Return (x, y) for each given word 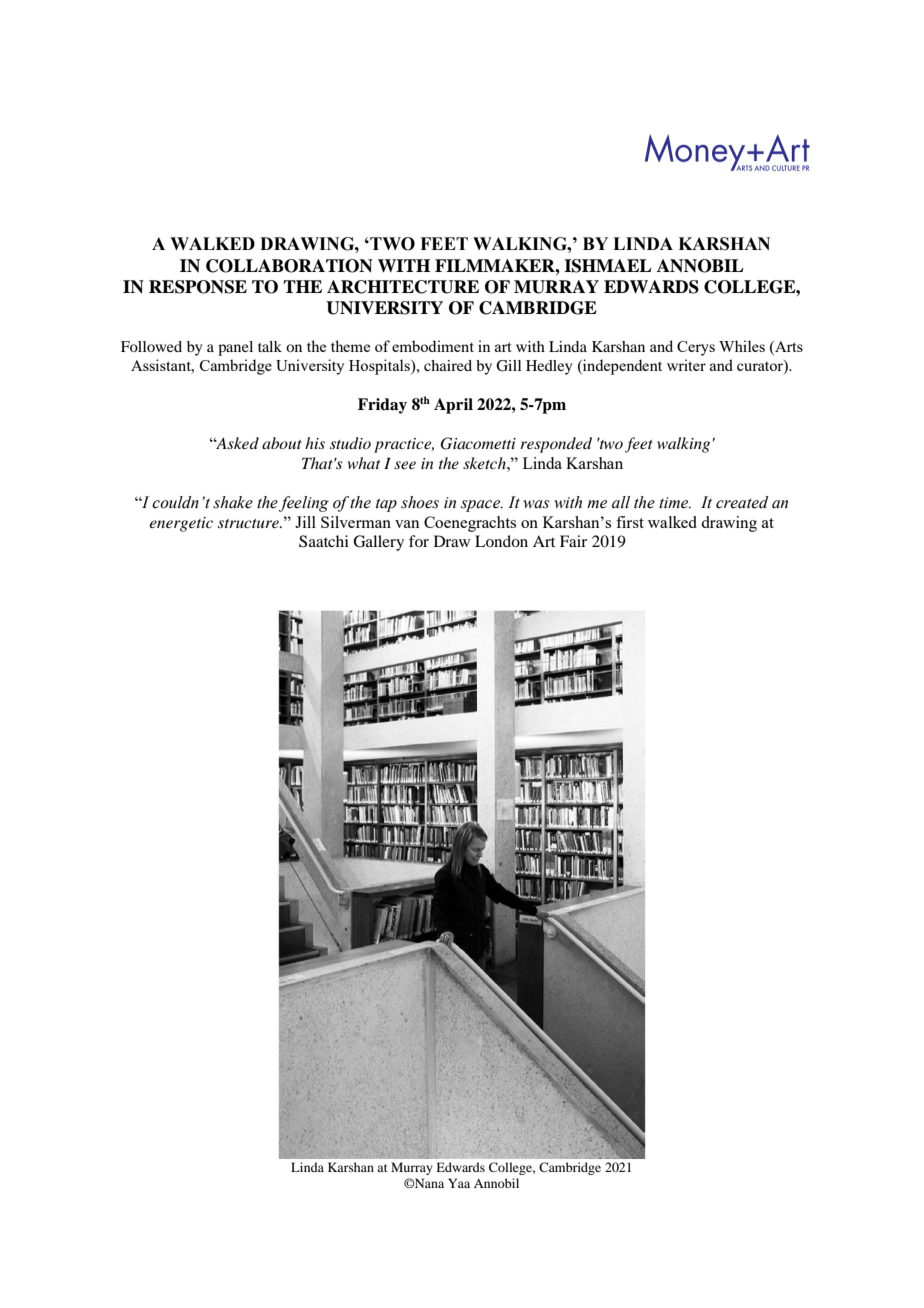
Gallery (378, 543)
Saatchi (324, 541)
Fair (573, 541)
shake (233, 502)
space (481, 506)
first (630, 522)
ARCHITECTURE (403, 287)
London (501, 541)
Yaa (459, 1183)
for (419, 541)
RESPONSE (198, 287)
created (742, 502)
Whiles (742, 346)
